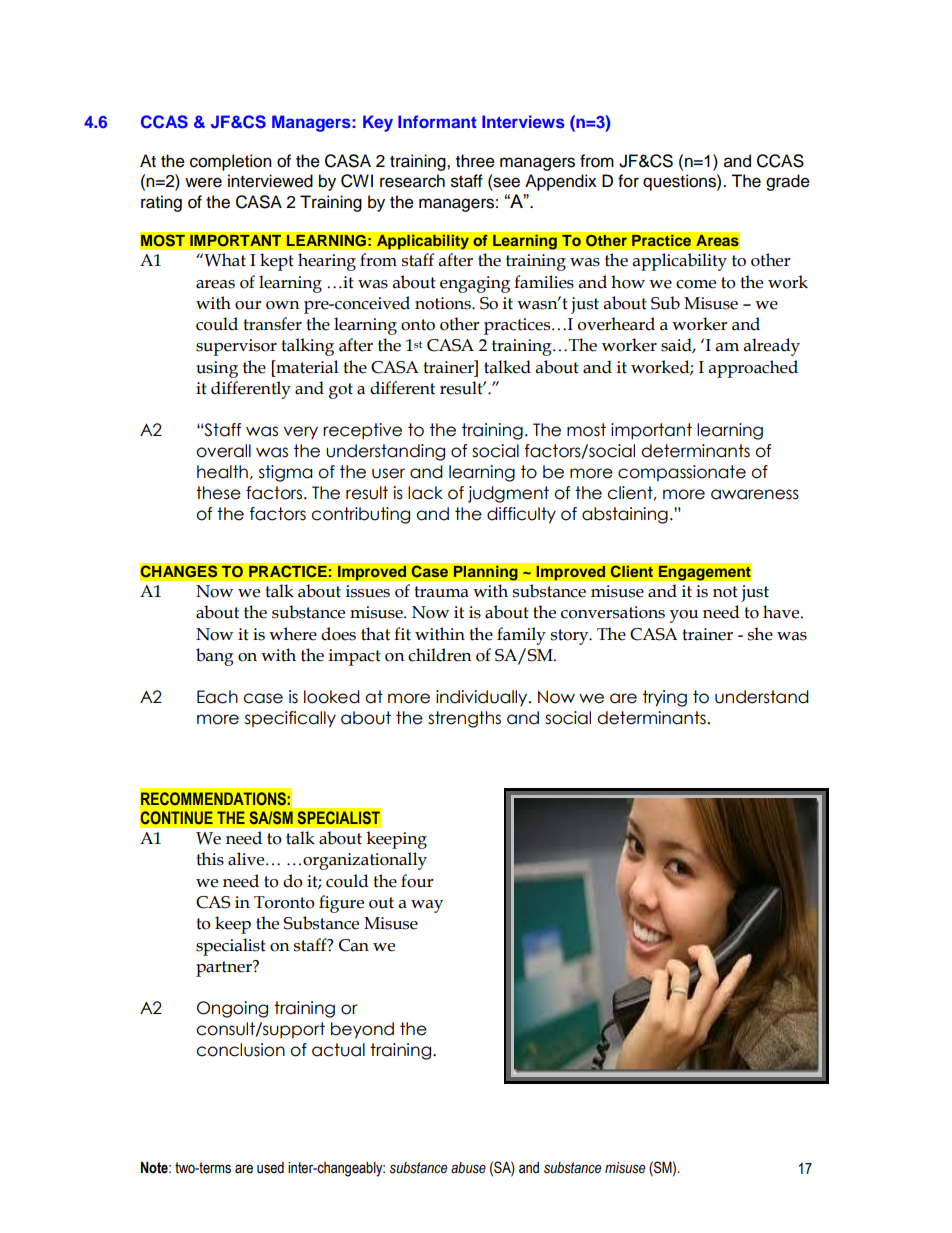 This image has height=1233, width=952. What do you see at coordinates (753, 369) in the image?
I see `approached` at bounding box center [753, 369].
